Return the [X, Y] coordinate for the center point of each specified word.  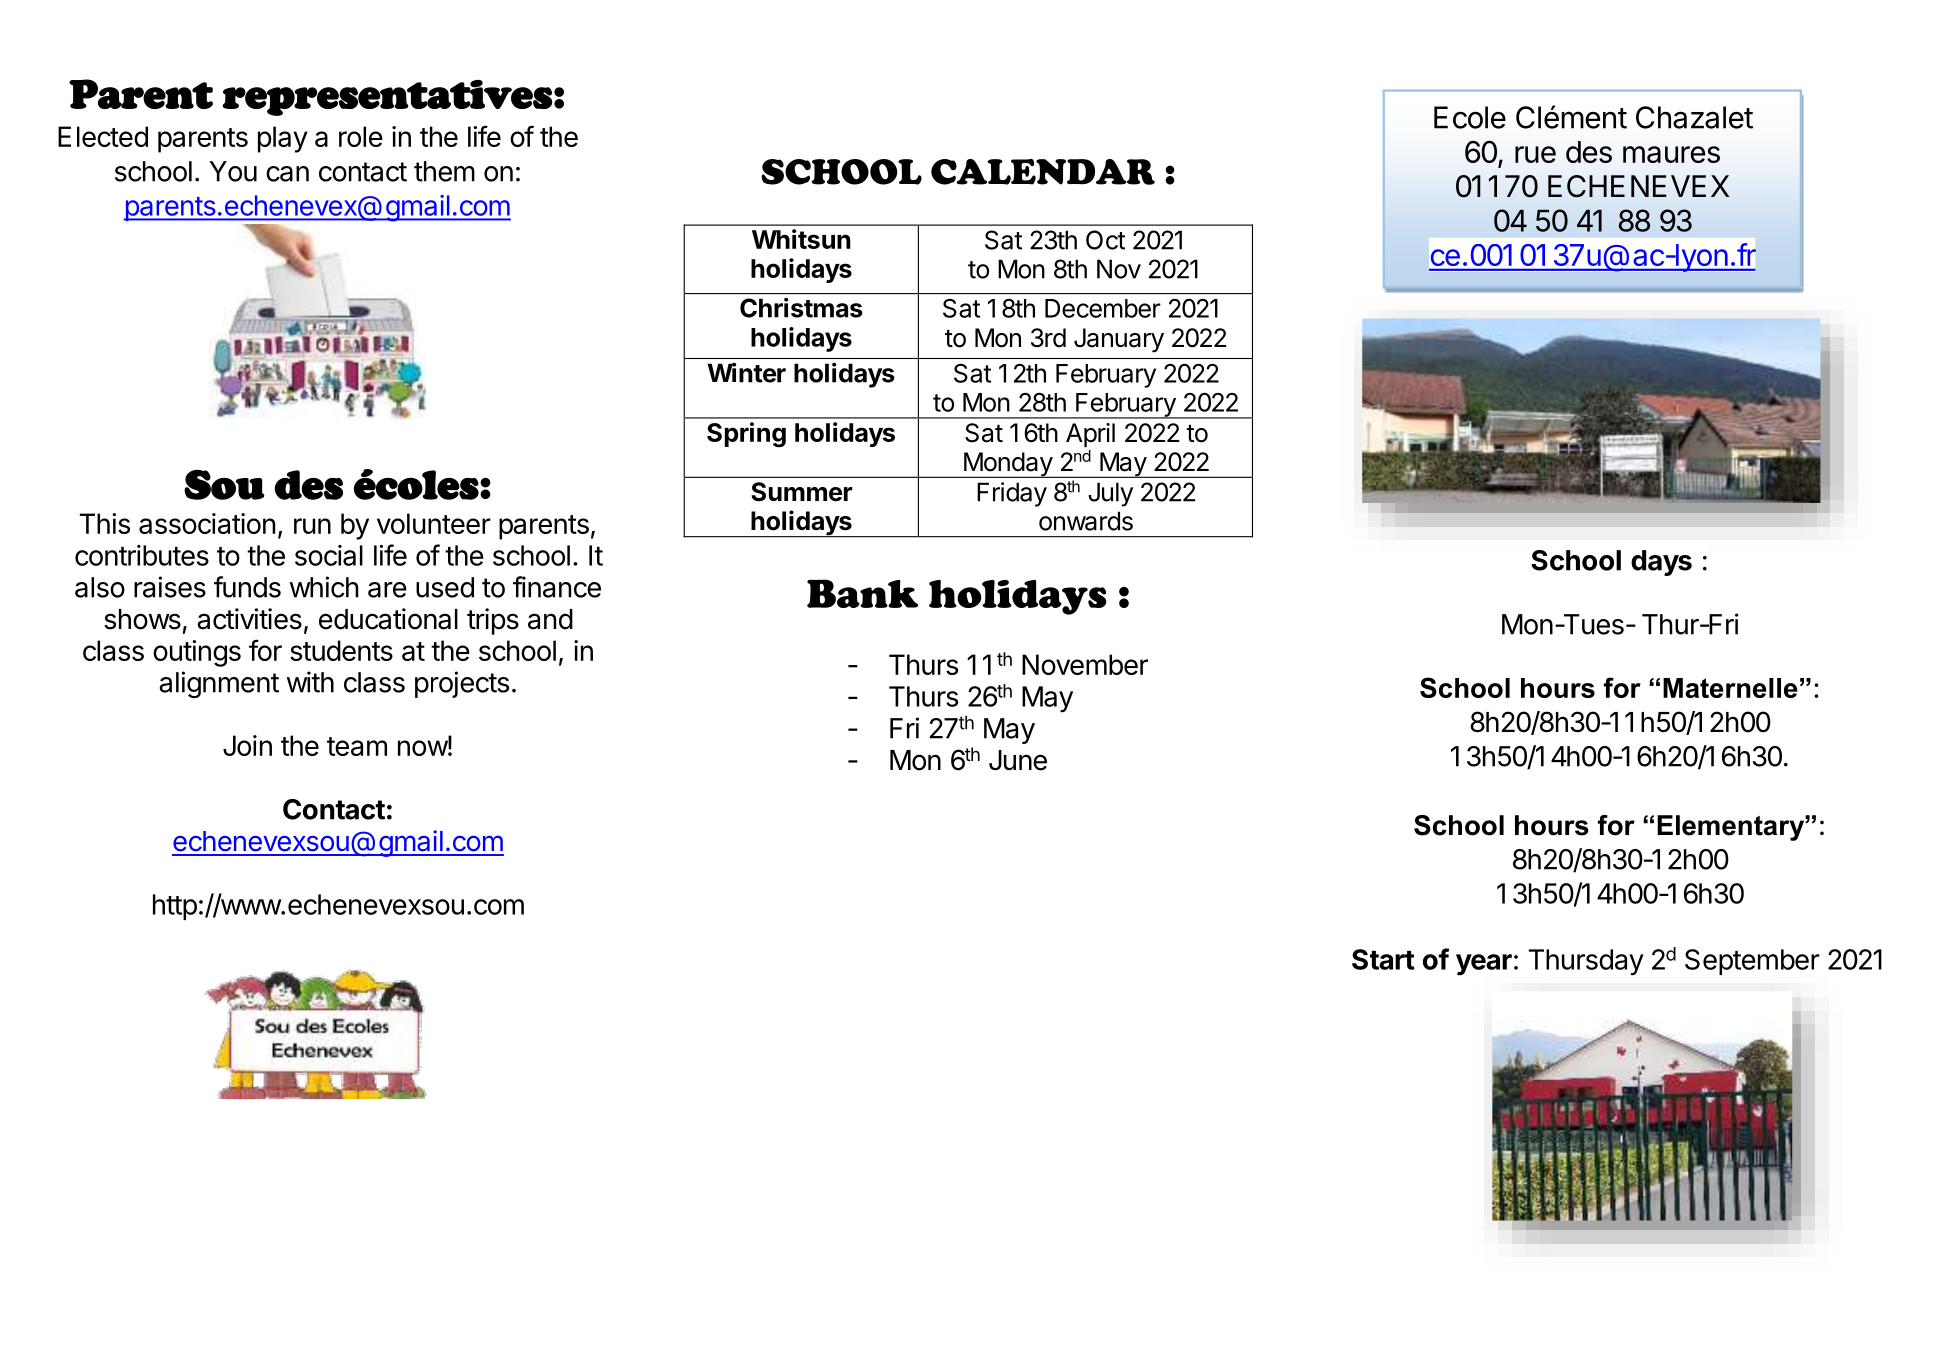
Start [1383, 959]
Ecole [1470, 117]
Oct [1105, 240]
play [283, 139]
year [1484, 965]
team [357, 746]
